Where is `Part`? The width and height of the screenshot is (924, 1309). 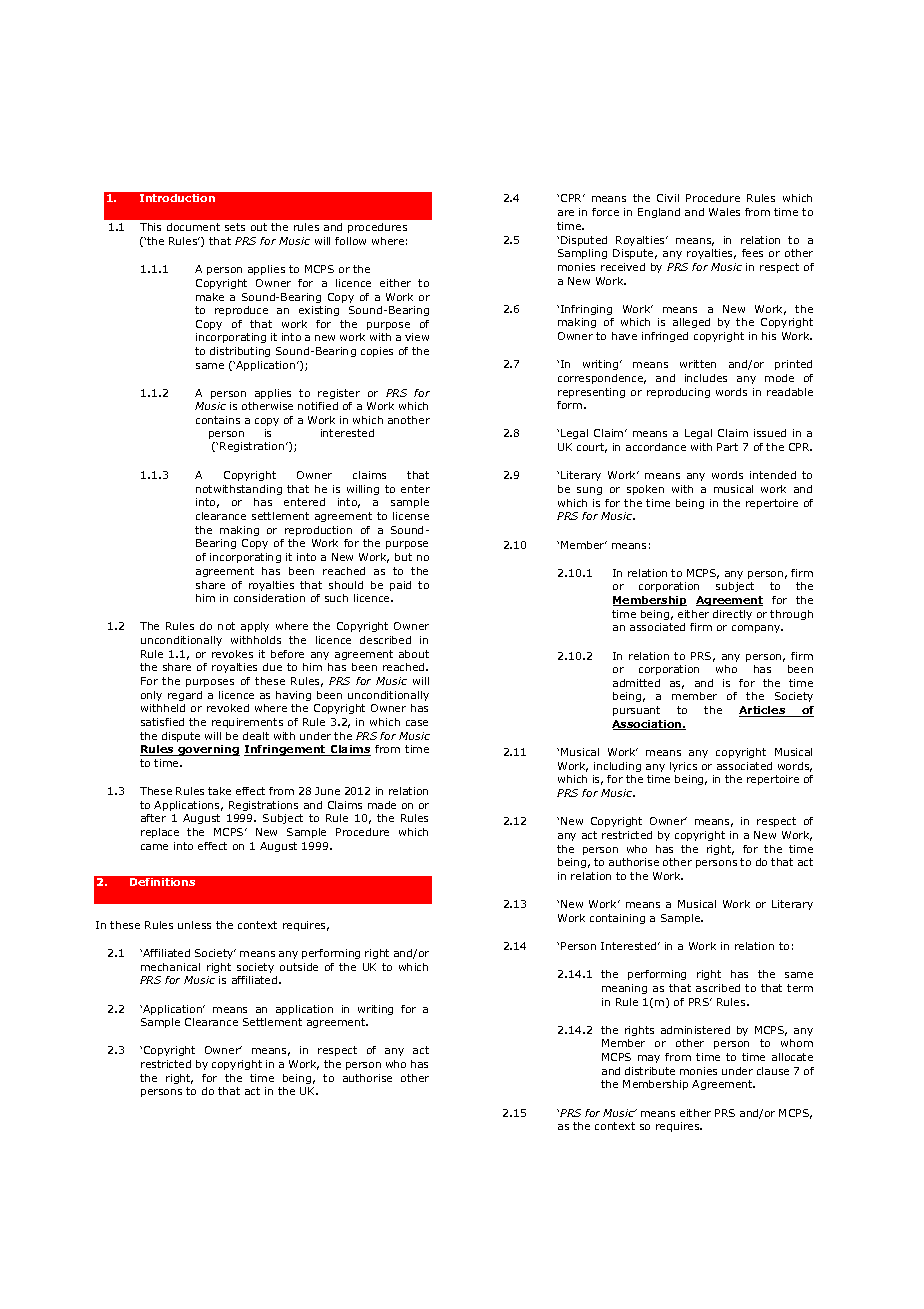
Part is located at coordinates (727, 447).
